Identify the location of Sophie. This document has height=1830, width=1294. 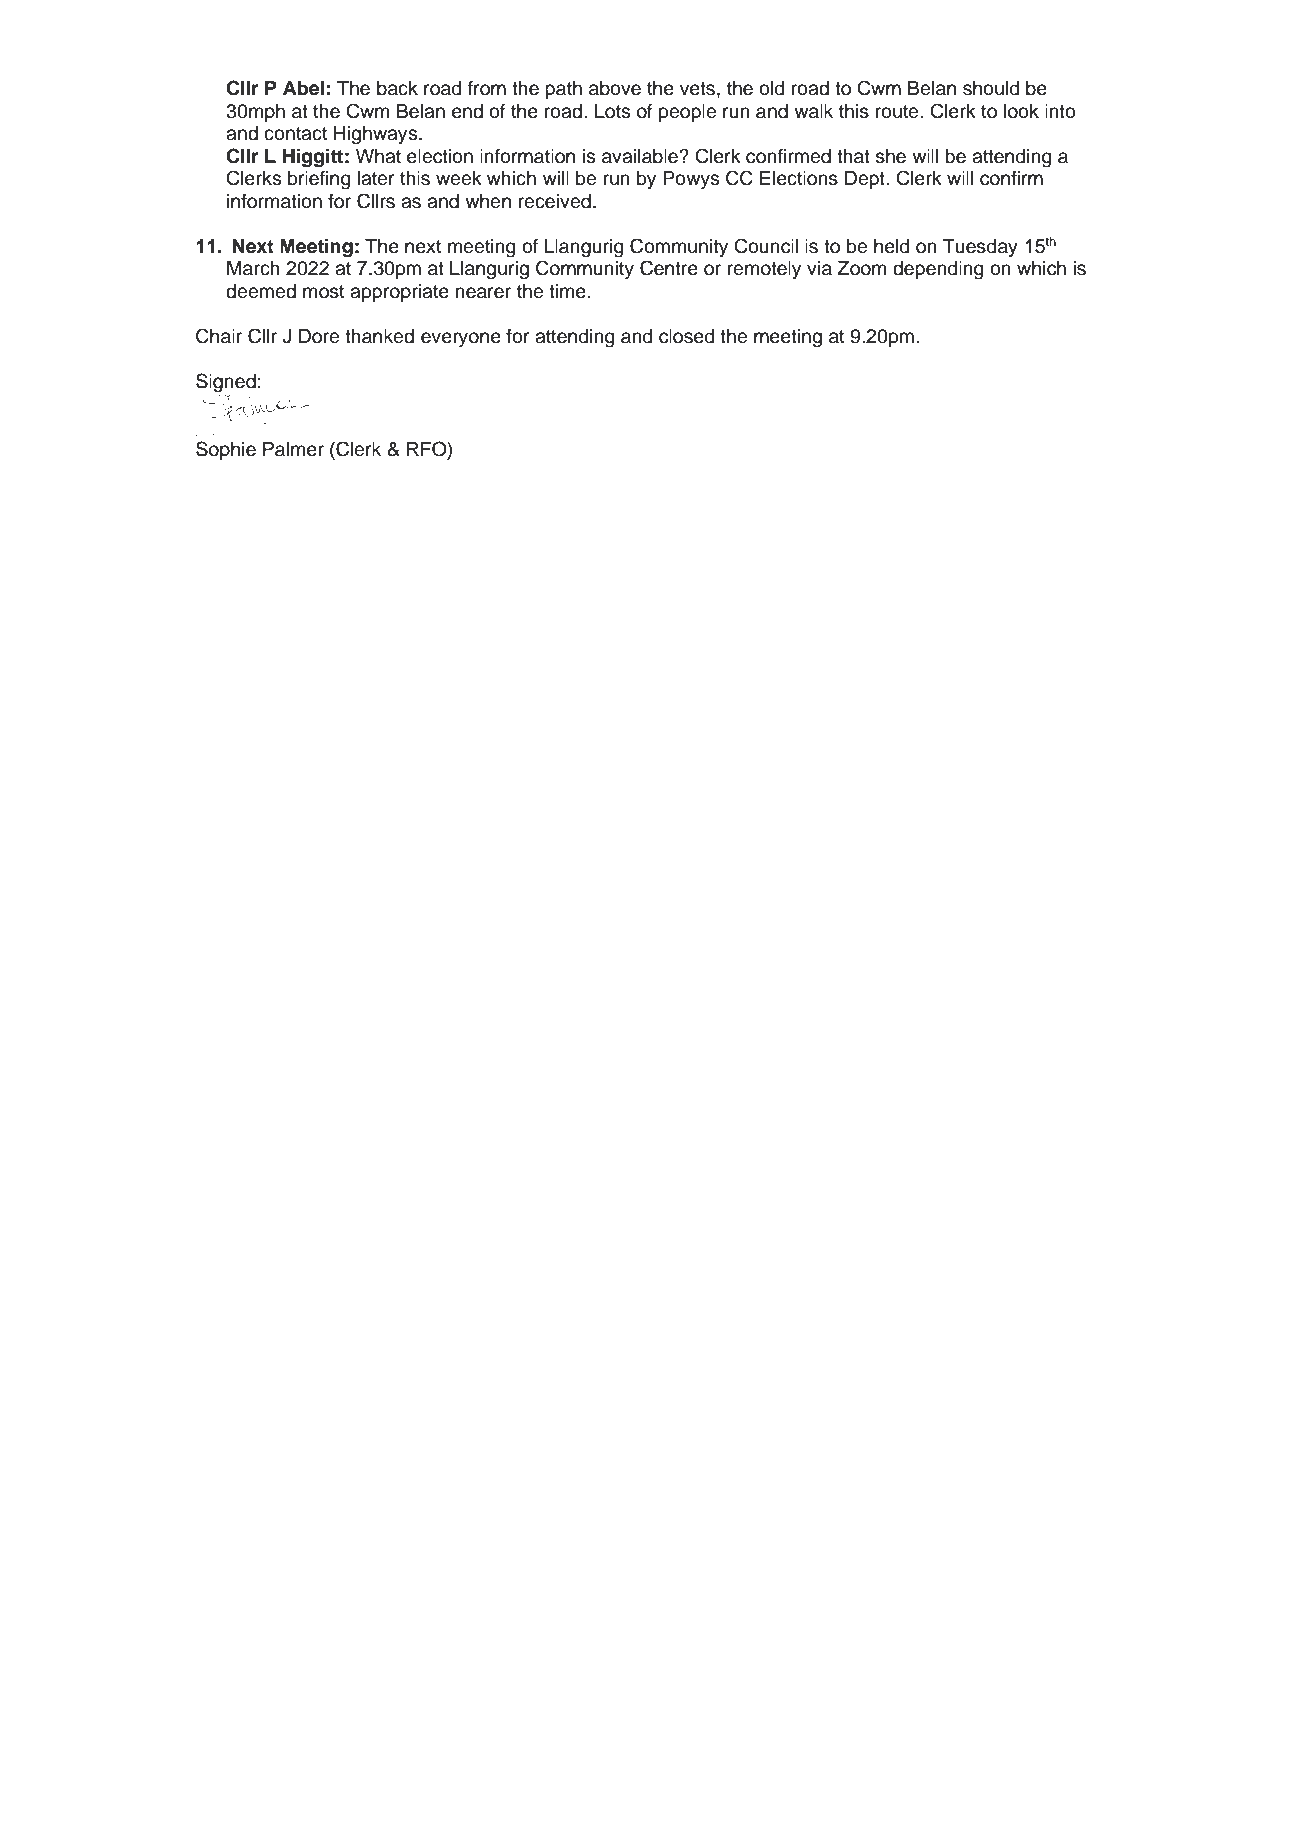
(226, 450).
